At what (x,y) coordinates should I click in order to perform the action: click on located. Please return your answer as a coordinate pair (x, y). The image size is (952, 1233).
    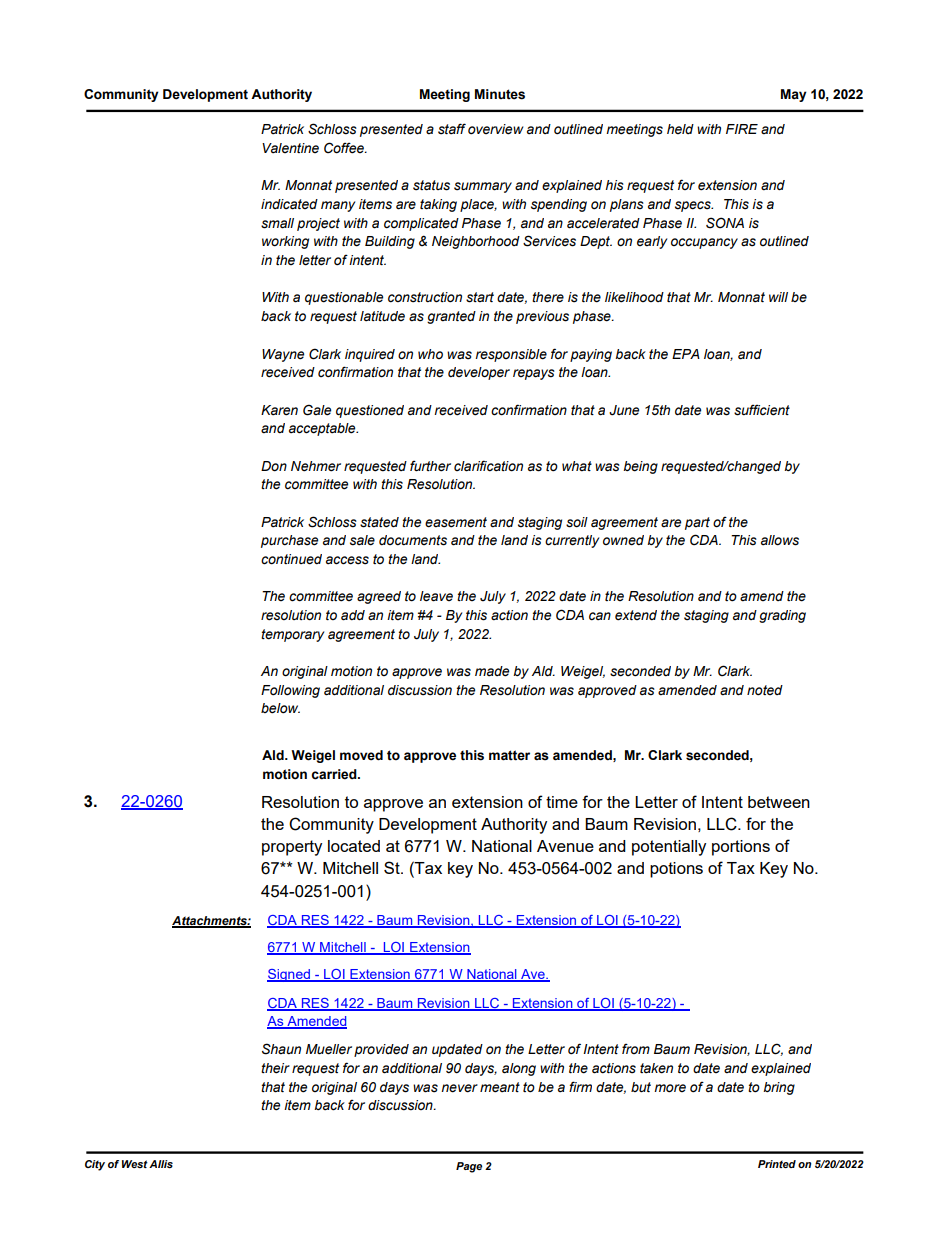
    Looking at the image, I should click on (354, 846).
